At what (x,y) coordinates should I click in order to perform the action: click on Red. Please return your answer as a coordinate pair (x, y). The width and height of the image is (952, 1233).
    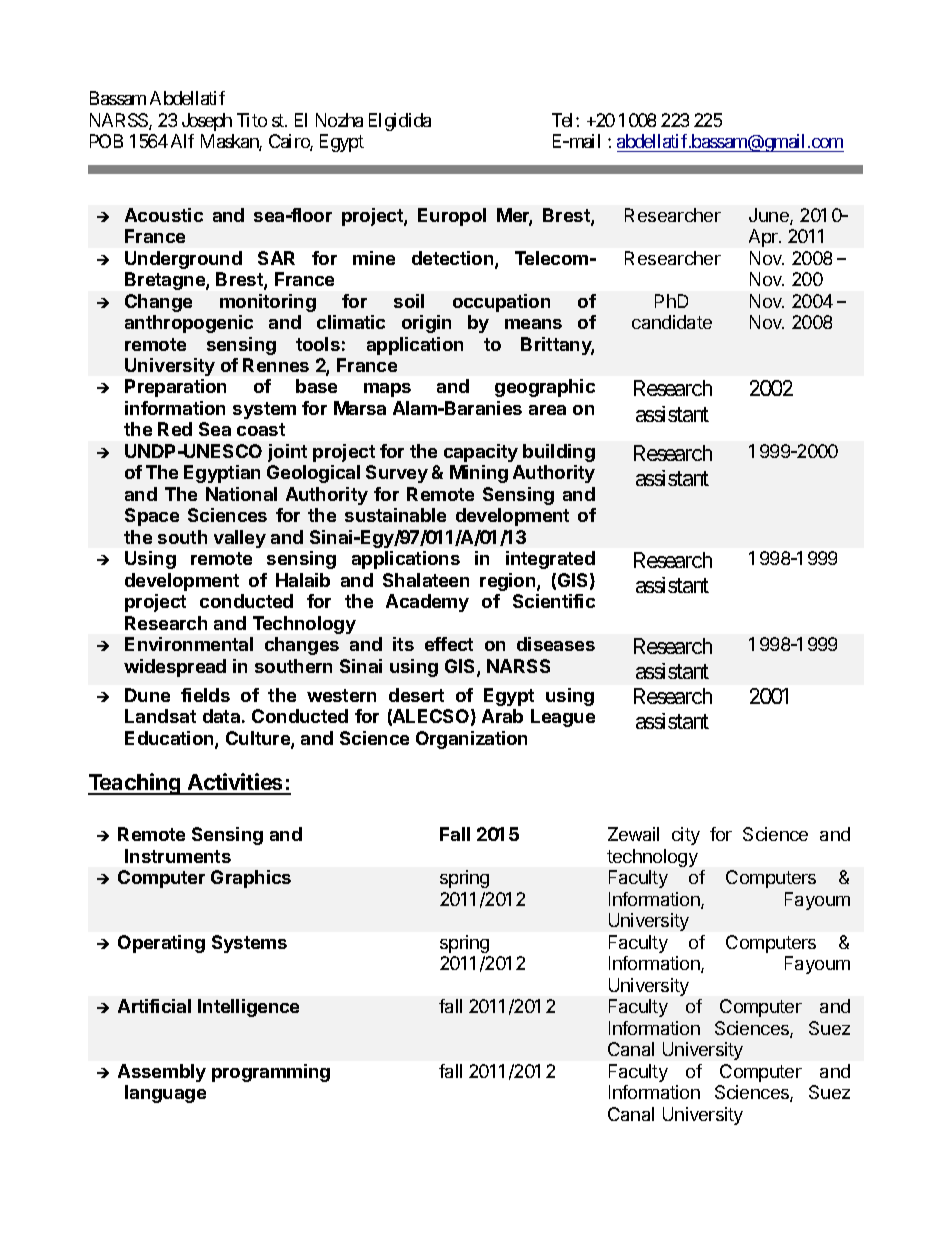
    Looking at the image, I should click on (175, 429).
